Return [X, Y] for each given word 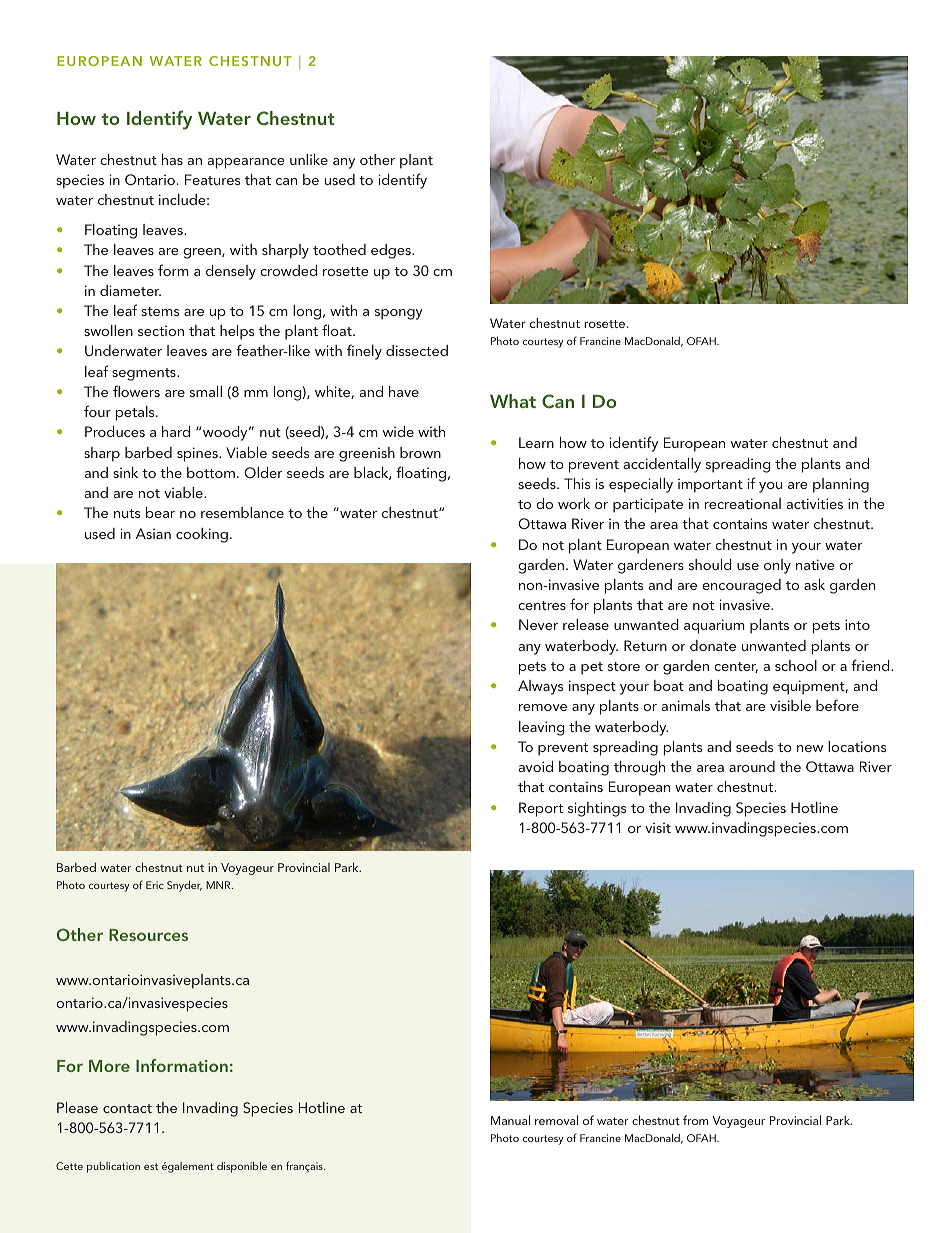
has [172, 159]
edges [392, 251]
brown [420, 452]
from [695, 1120]
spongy [399, 314]
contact [127, 1108]
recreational [743, 503]
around [752, 766]
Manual [510, 1120]
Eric [155, 885]
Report [541, 809]
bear [160, 512]
